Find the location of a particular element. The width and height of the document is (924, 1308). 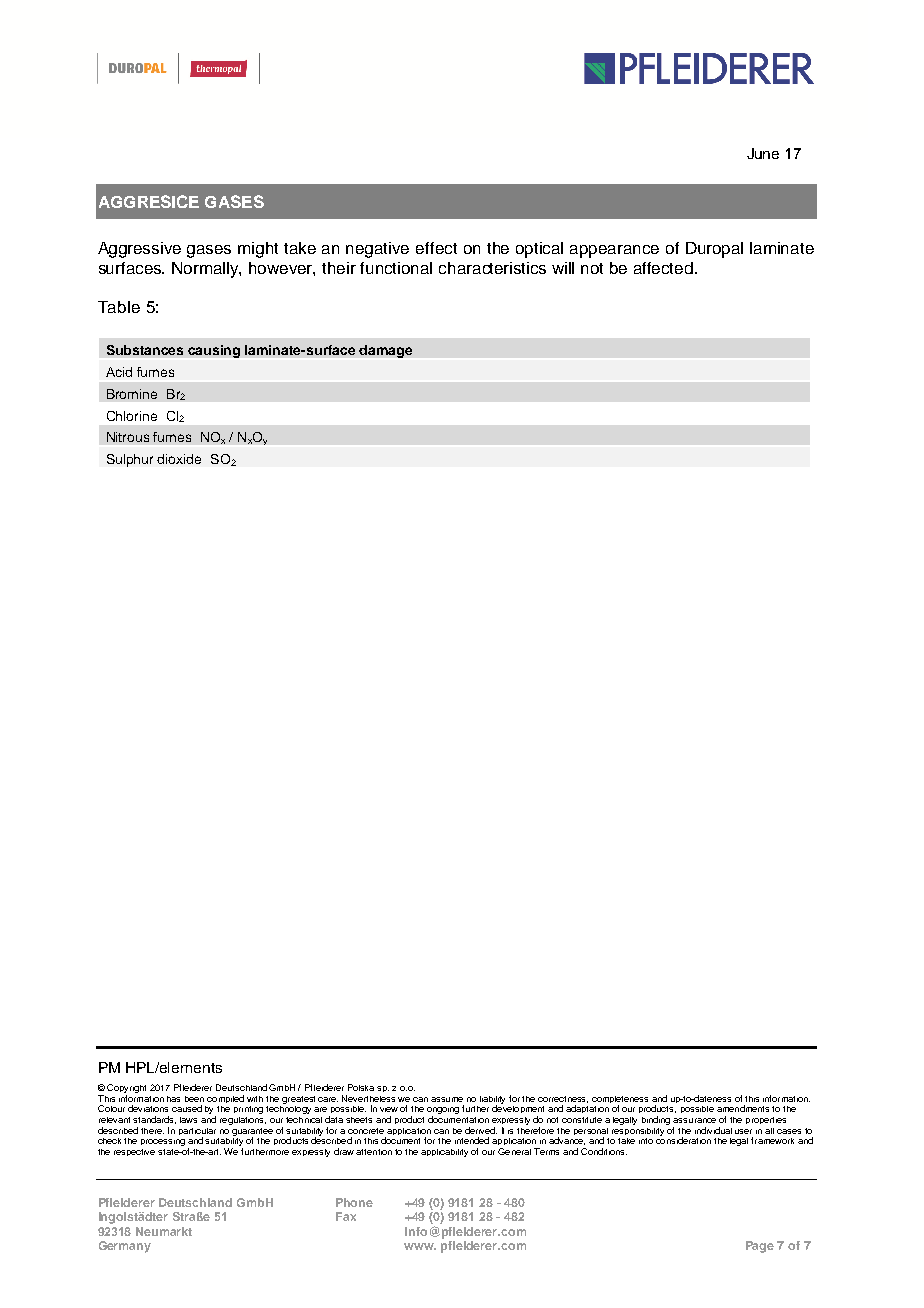

effect is located at coordinates (436, 248).
